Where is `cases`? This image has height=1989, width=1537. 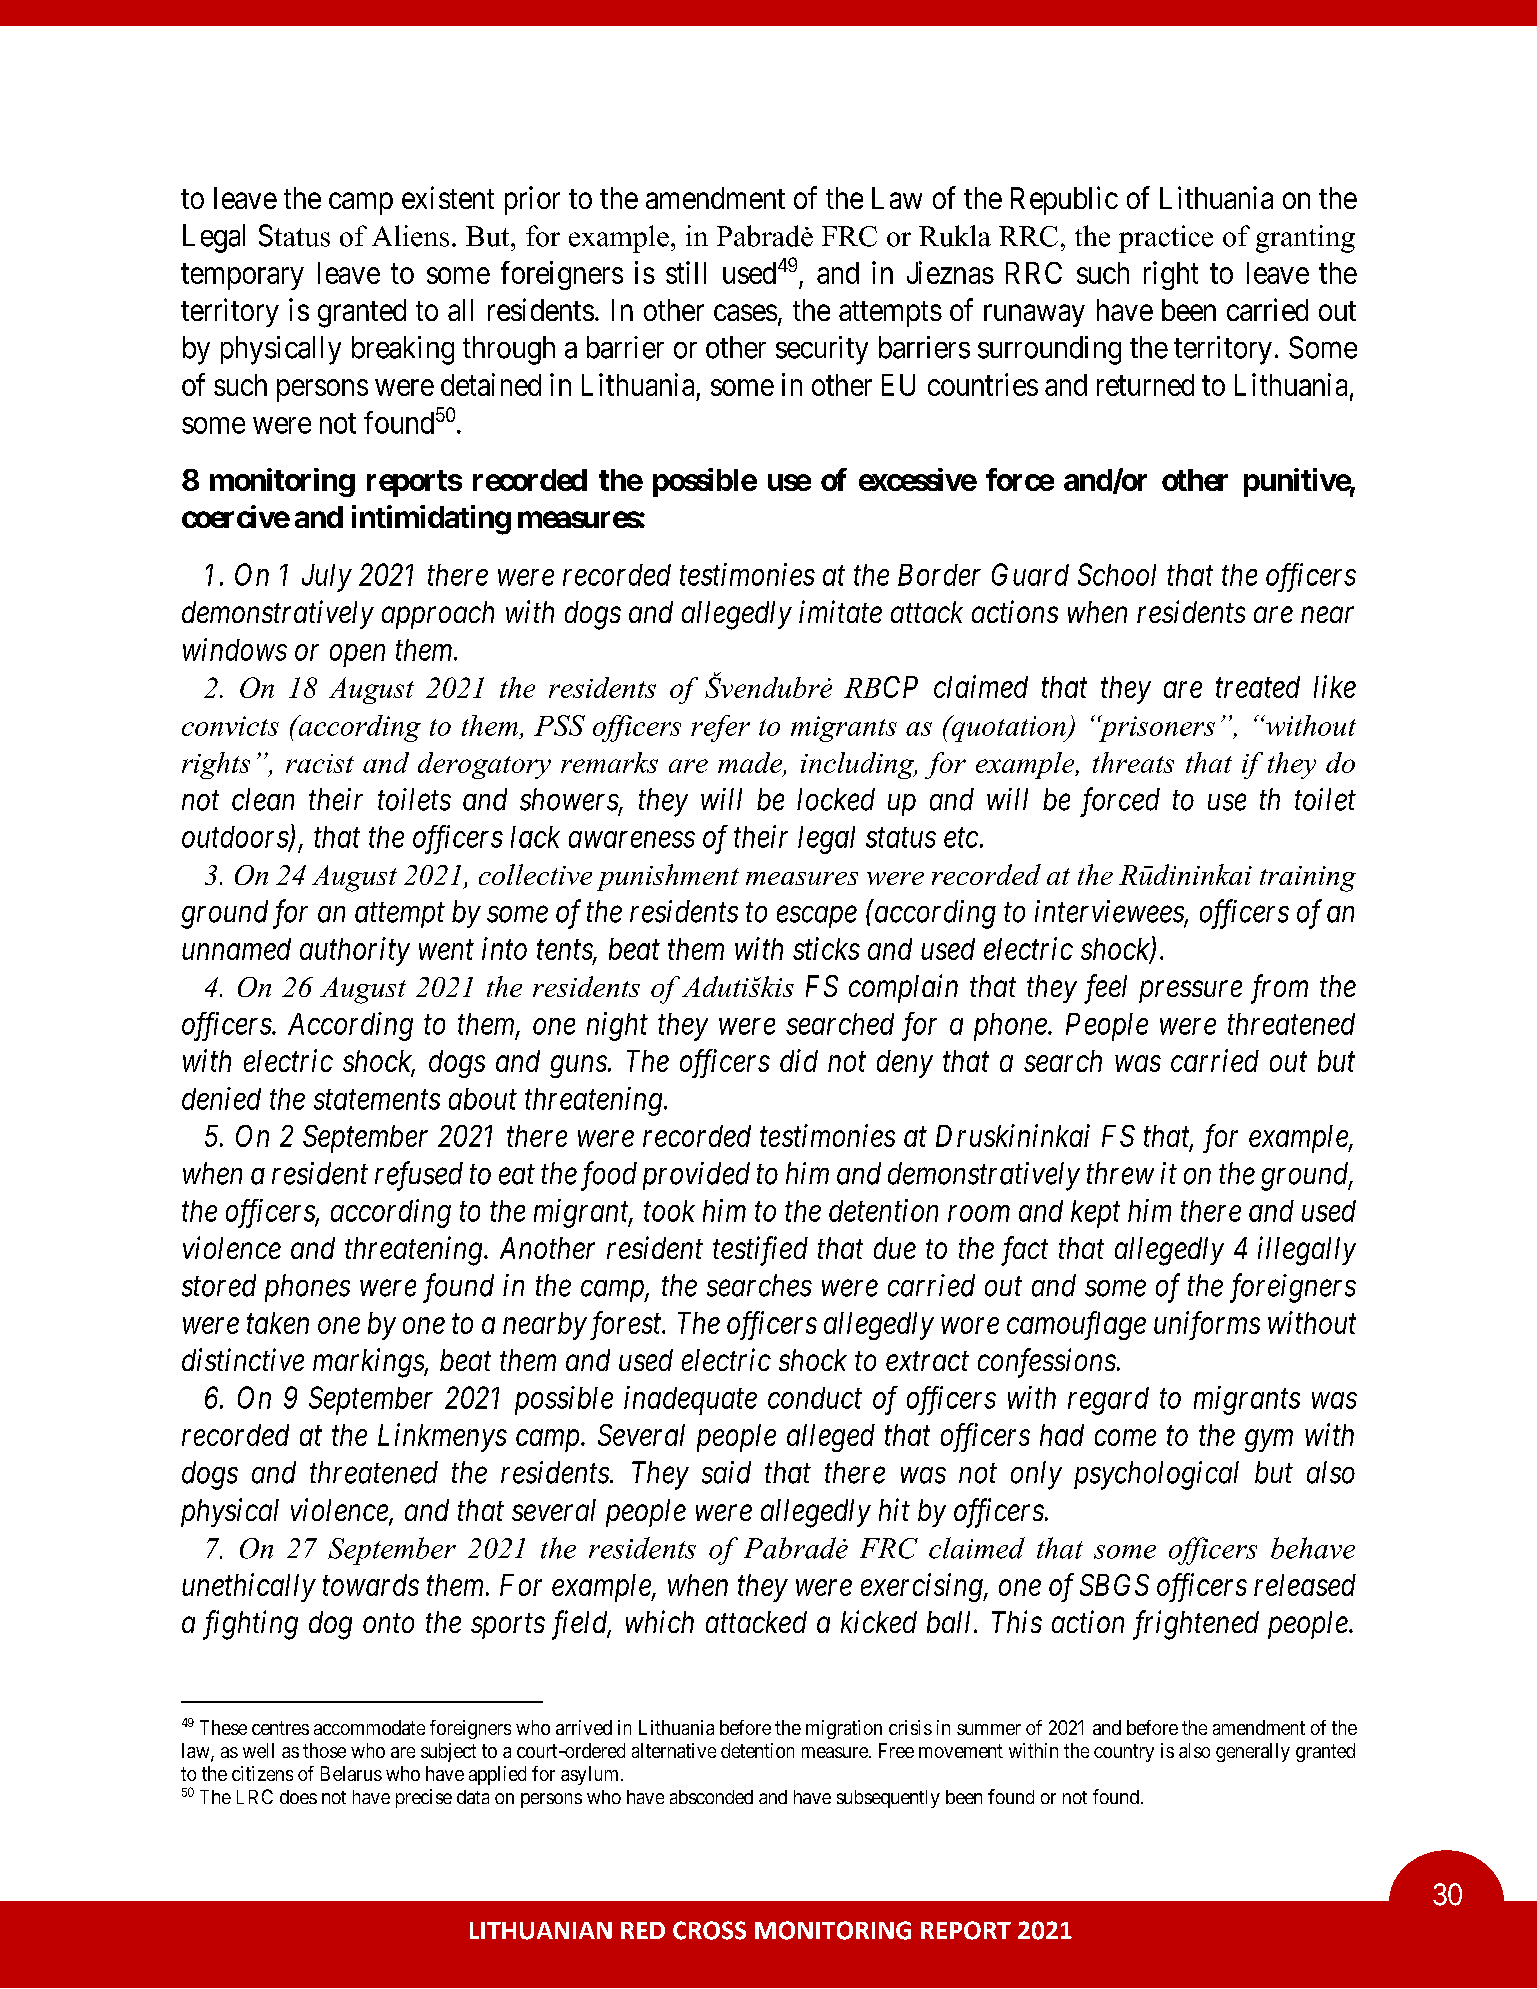
cases is located at coordinates (745, 313).
